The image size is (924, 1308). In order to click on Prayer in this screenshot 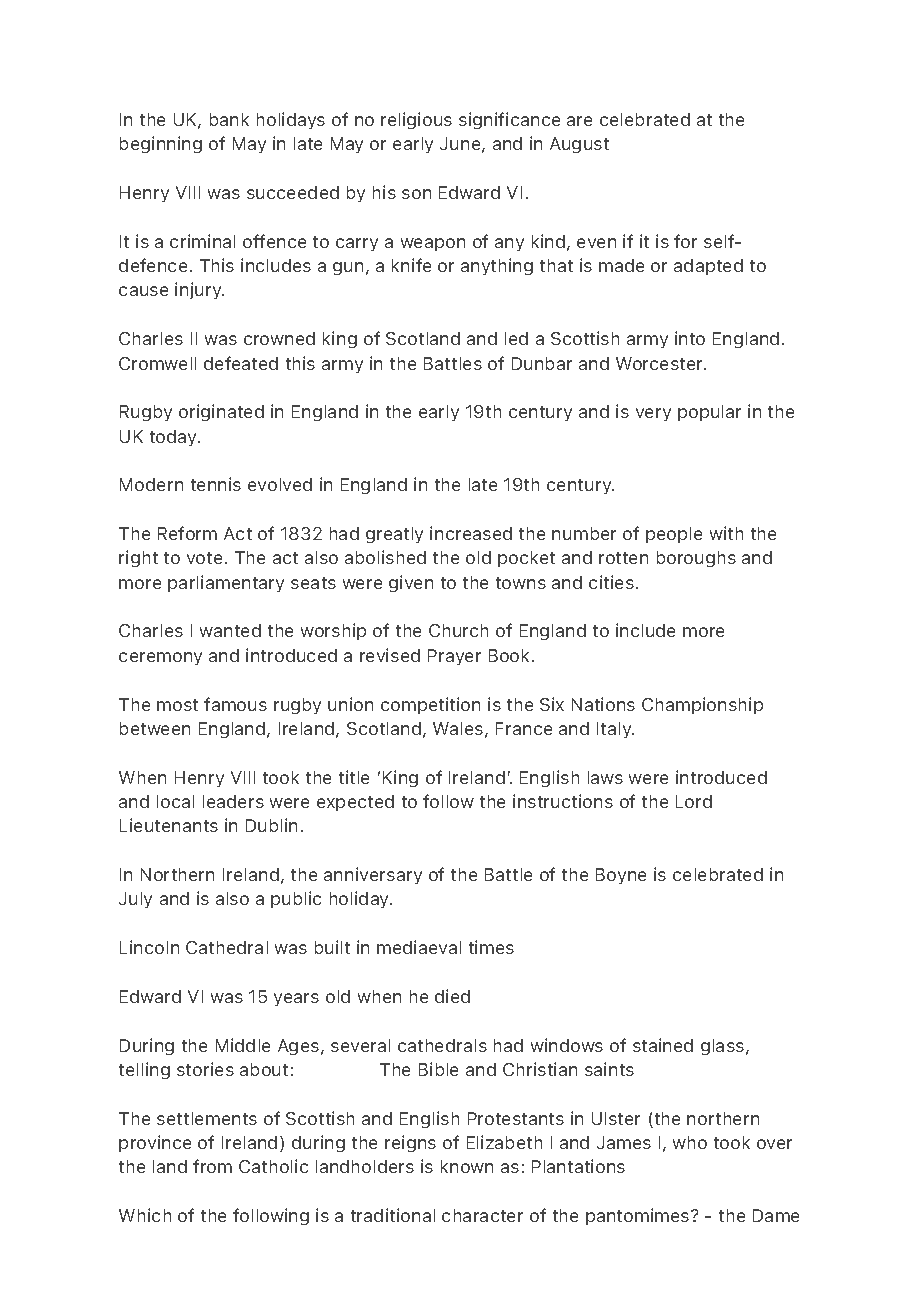, I will do `click(454, 657)`.
